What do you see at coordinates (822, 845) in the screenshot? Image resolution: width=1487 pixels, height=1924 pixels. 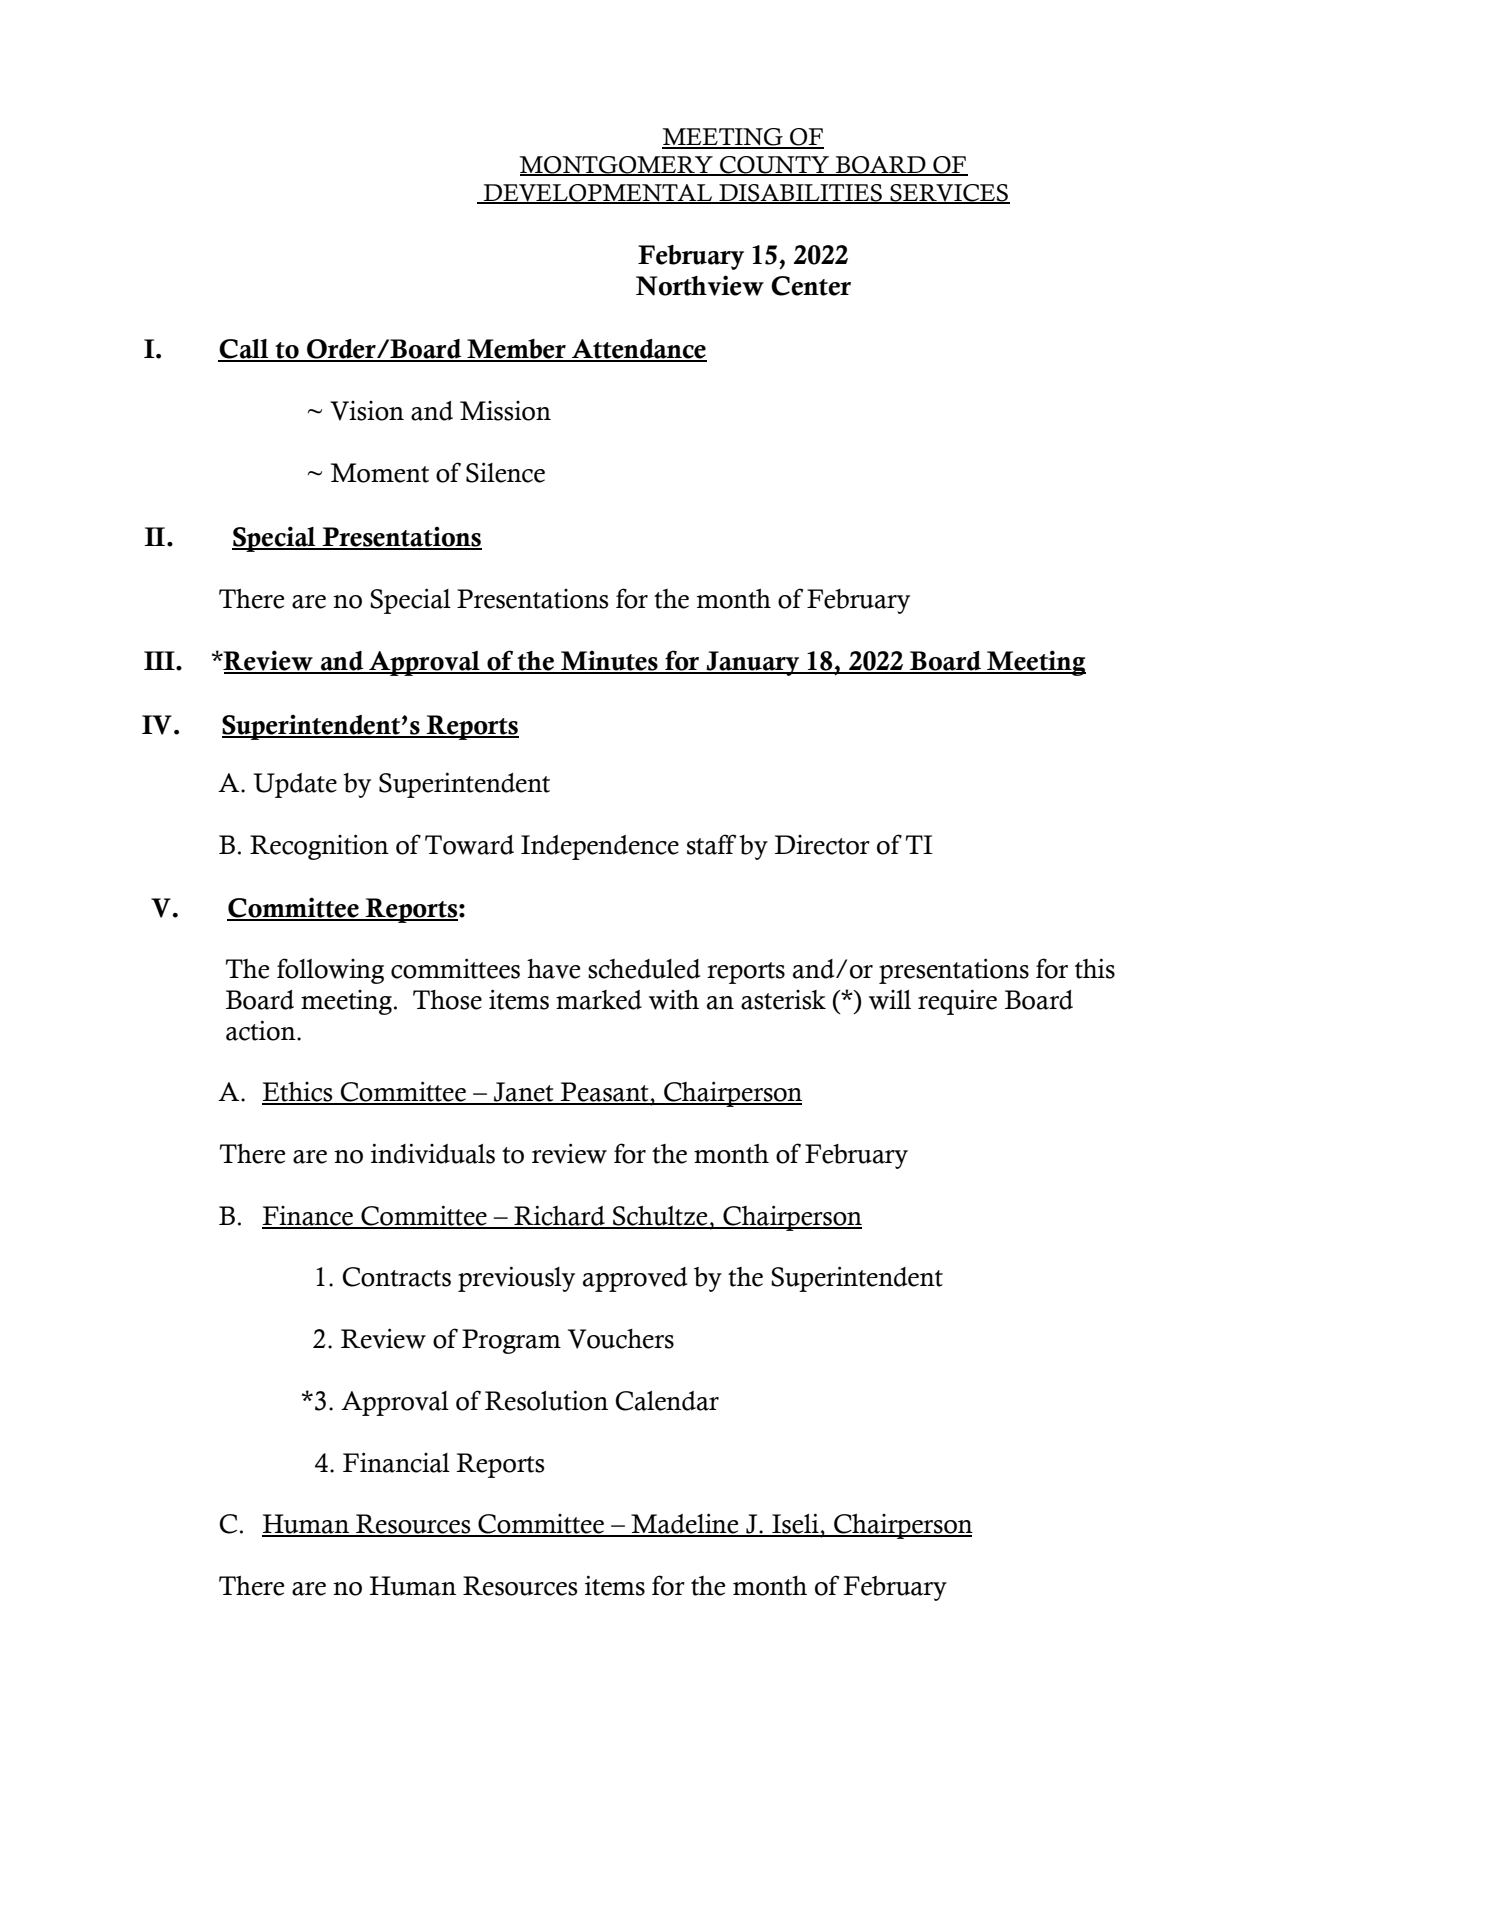 I see `Director` at bounding box center [822, 845].
